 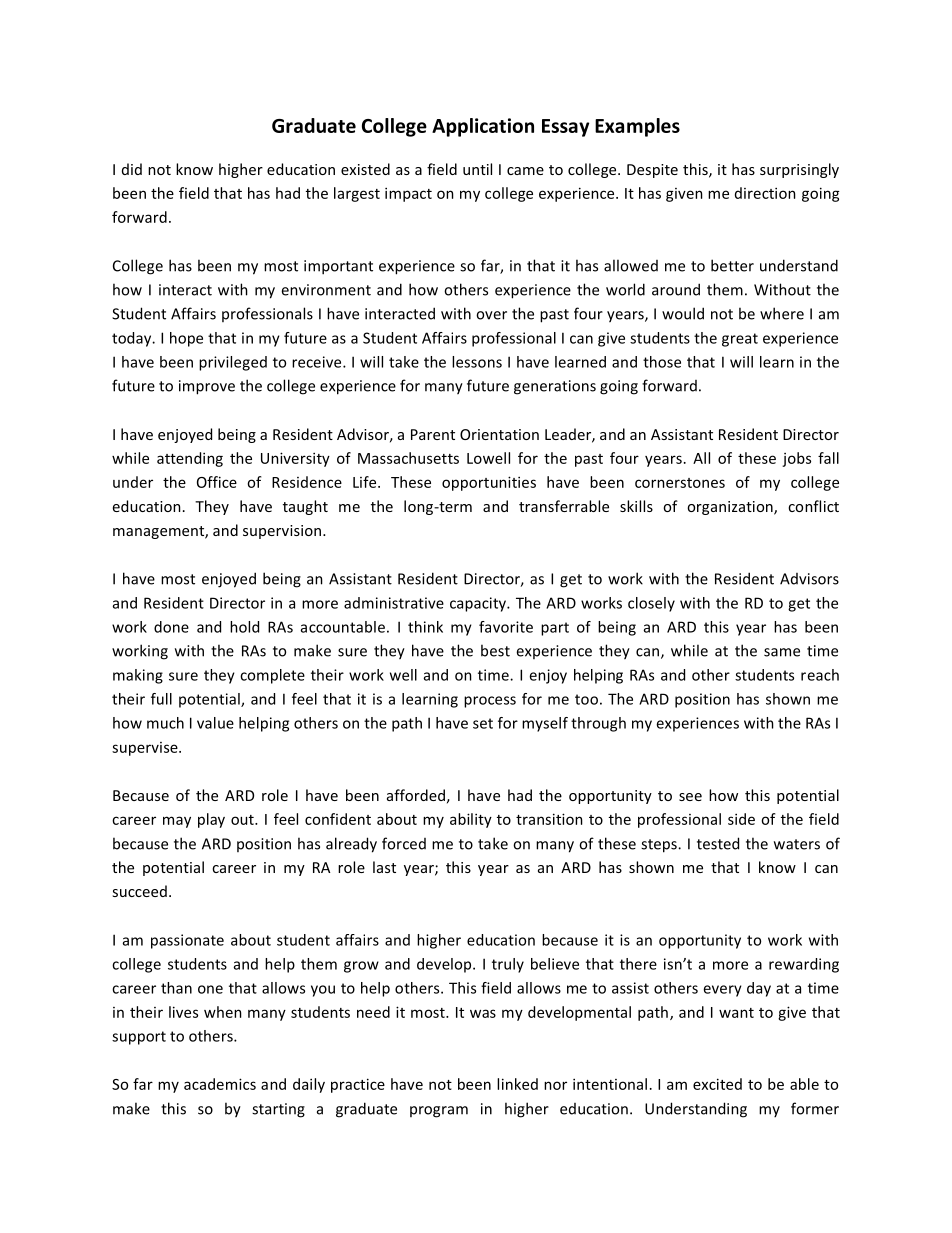 I want to click on until, so click(x=477, y=169).
